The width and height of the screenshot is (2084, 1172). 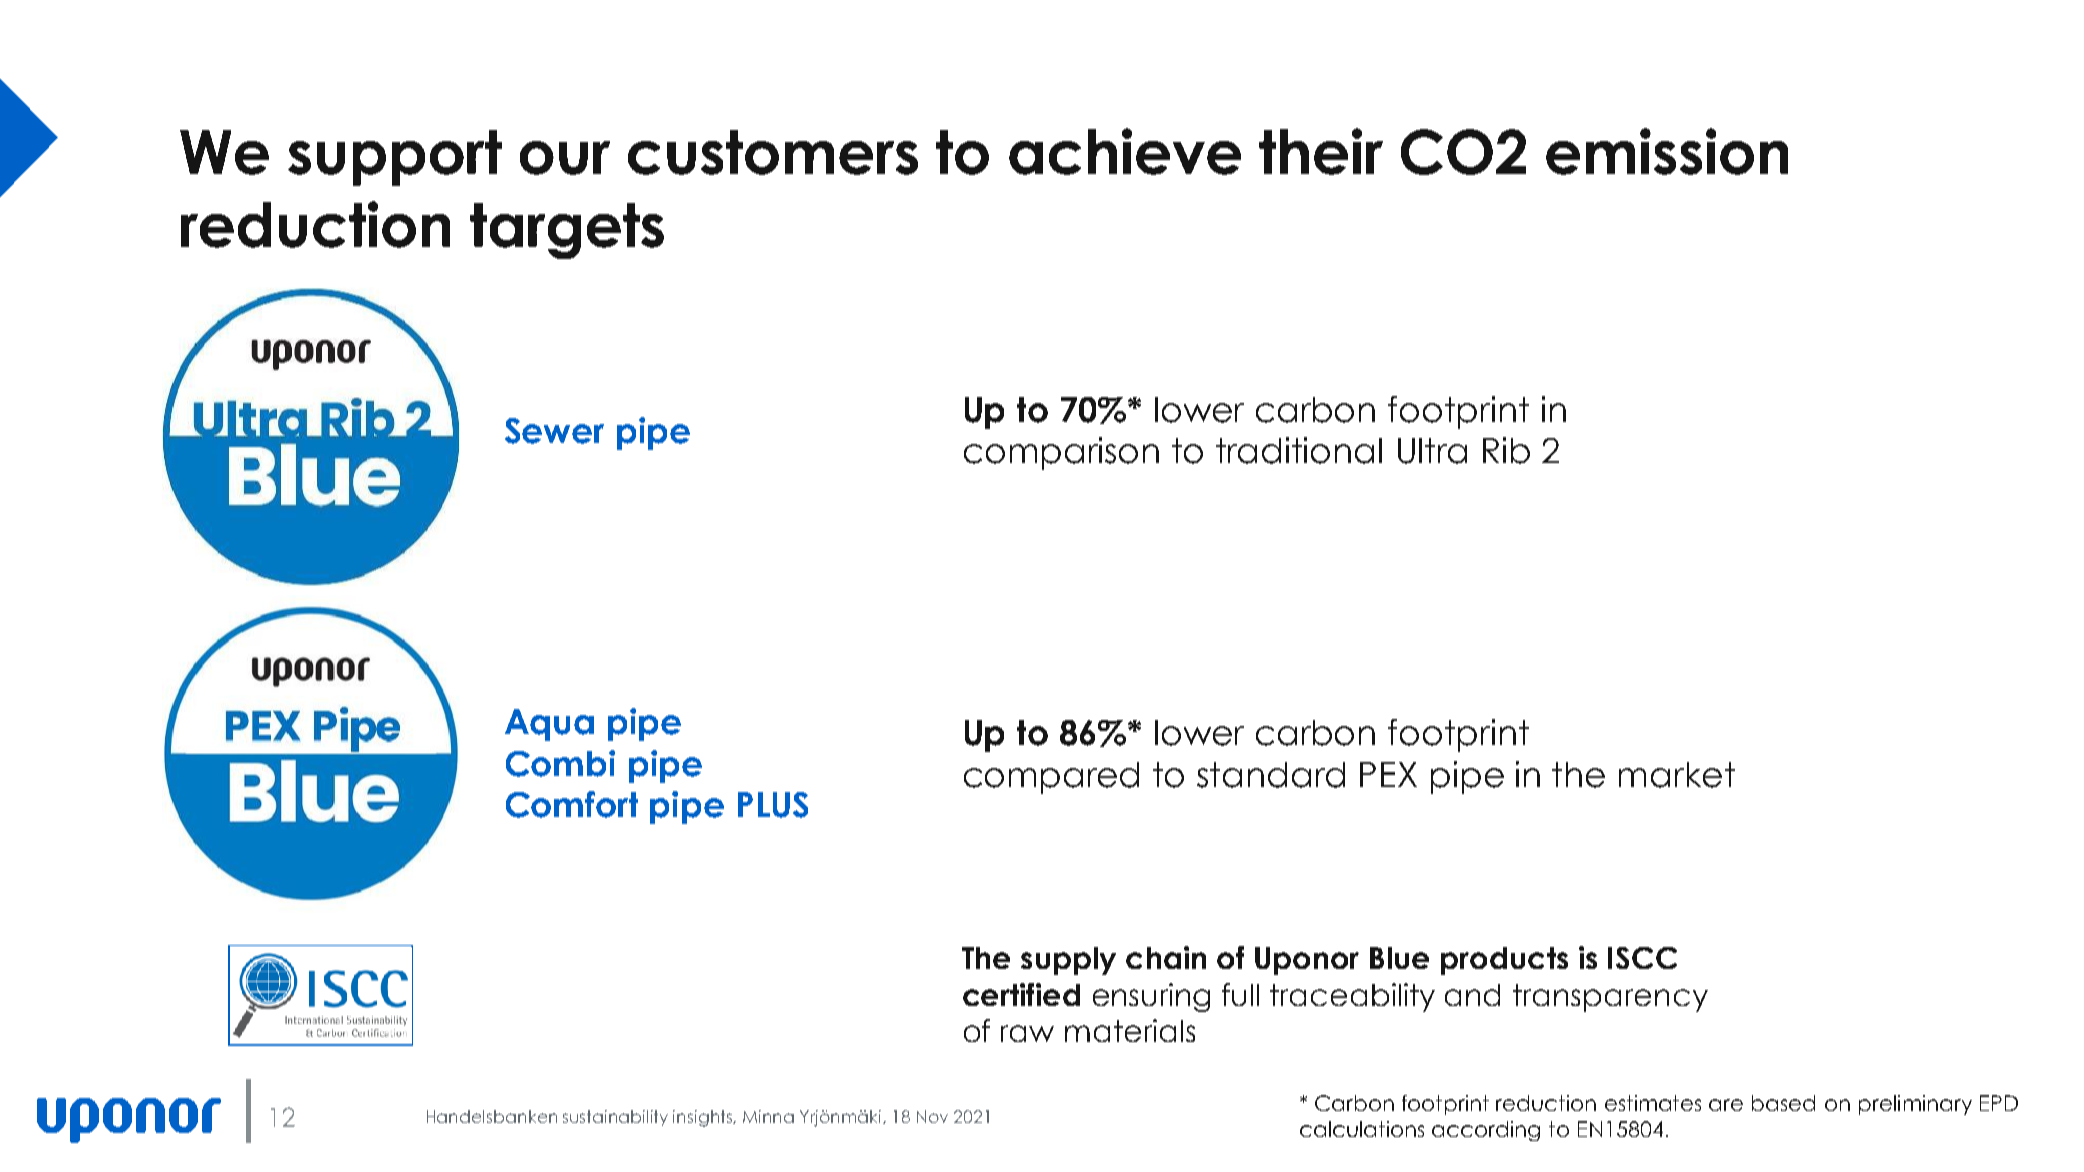 What do you see at coordinates (1783, 1103) in the screenshot?
I see `based` at bounding box center [1783, 1103].
